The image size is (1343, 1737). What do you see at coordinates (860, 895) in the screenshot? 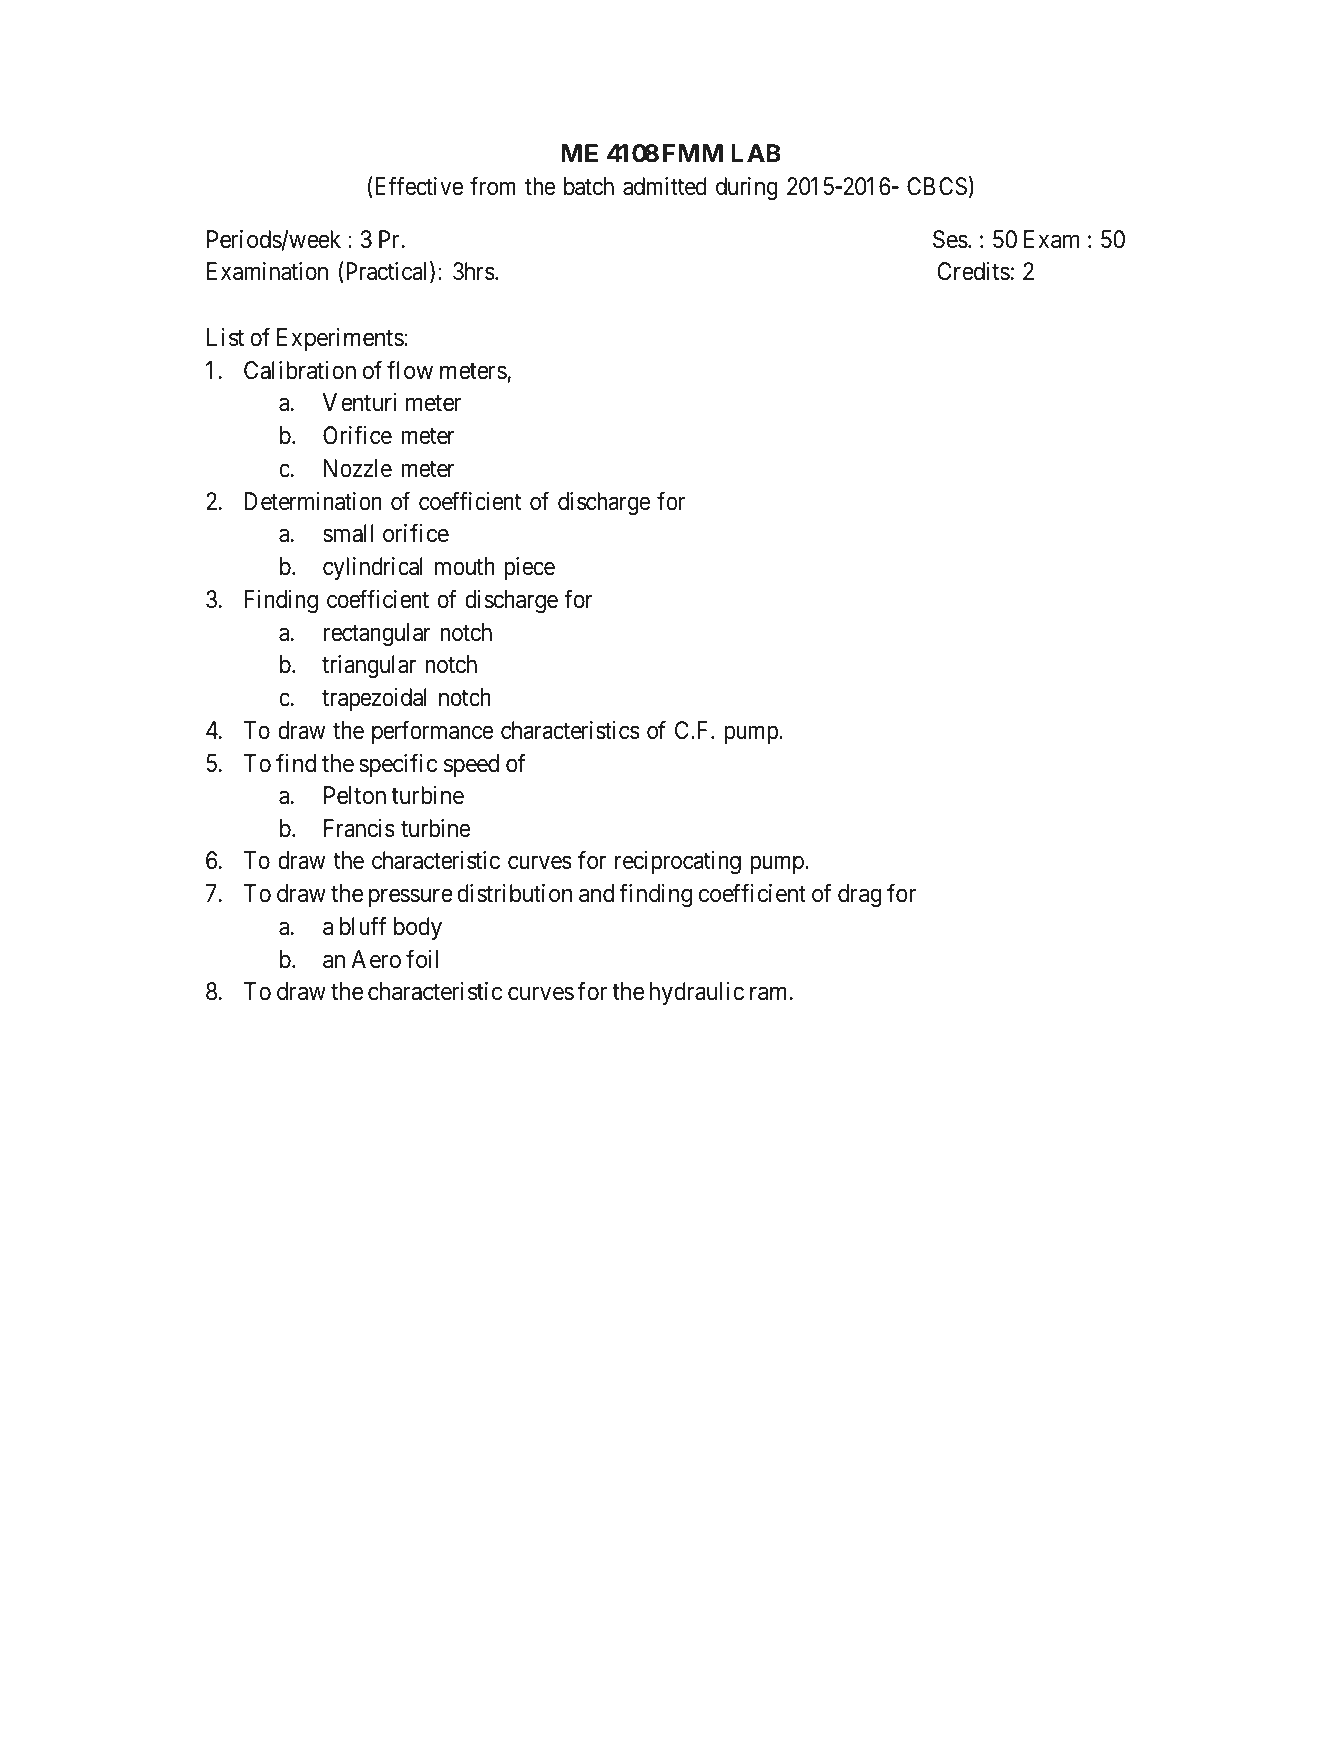
I see `drag` at bounding box center [860, 895].
